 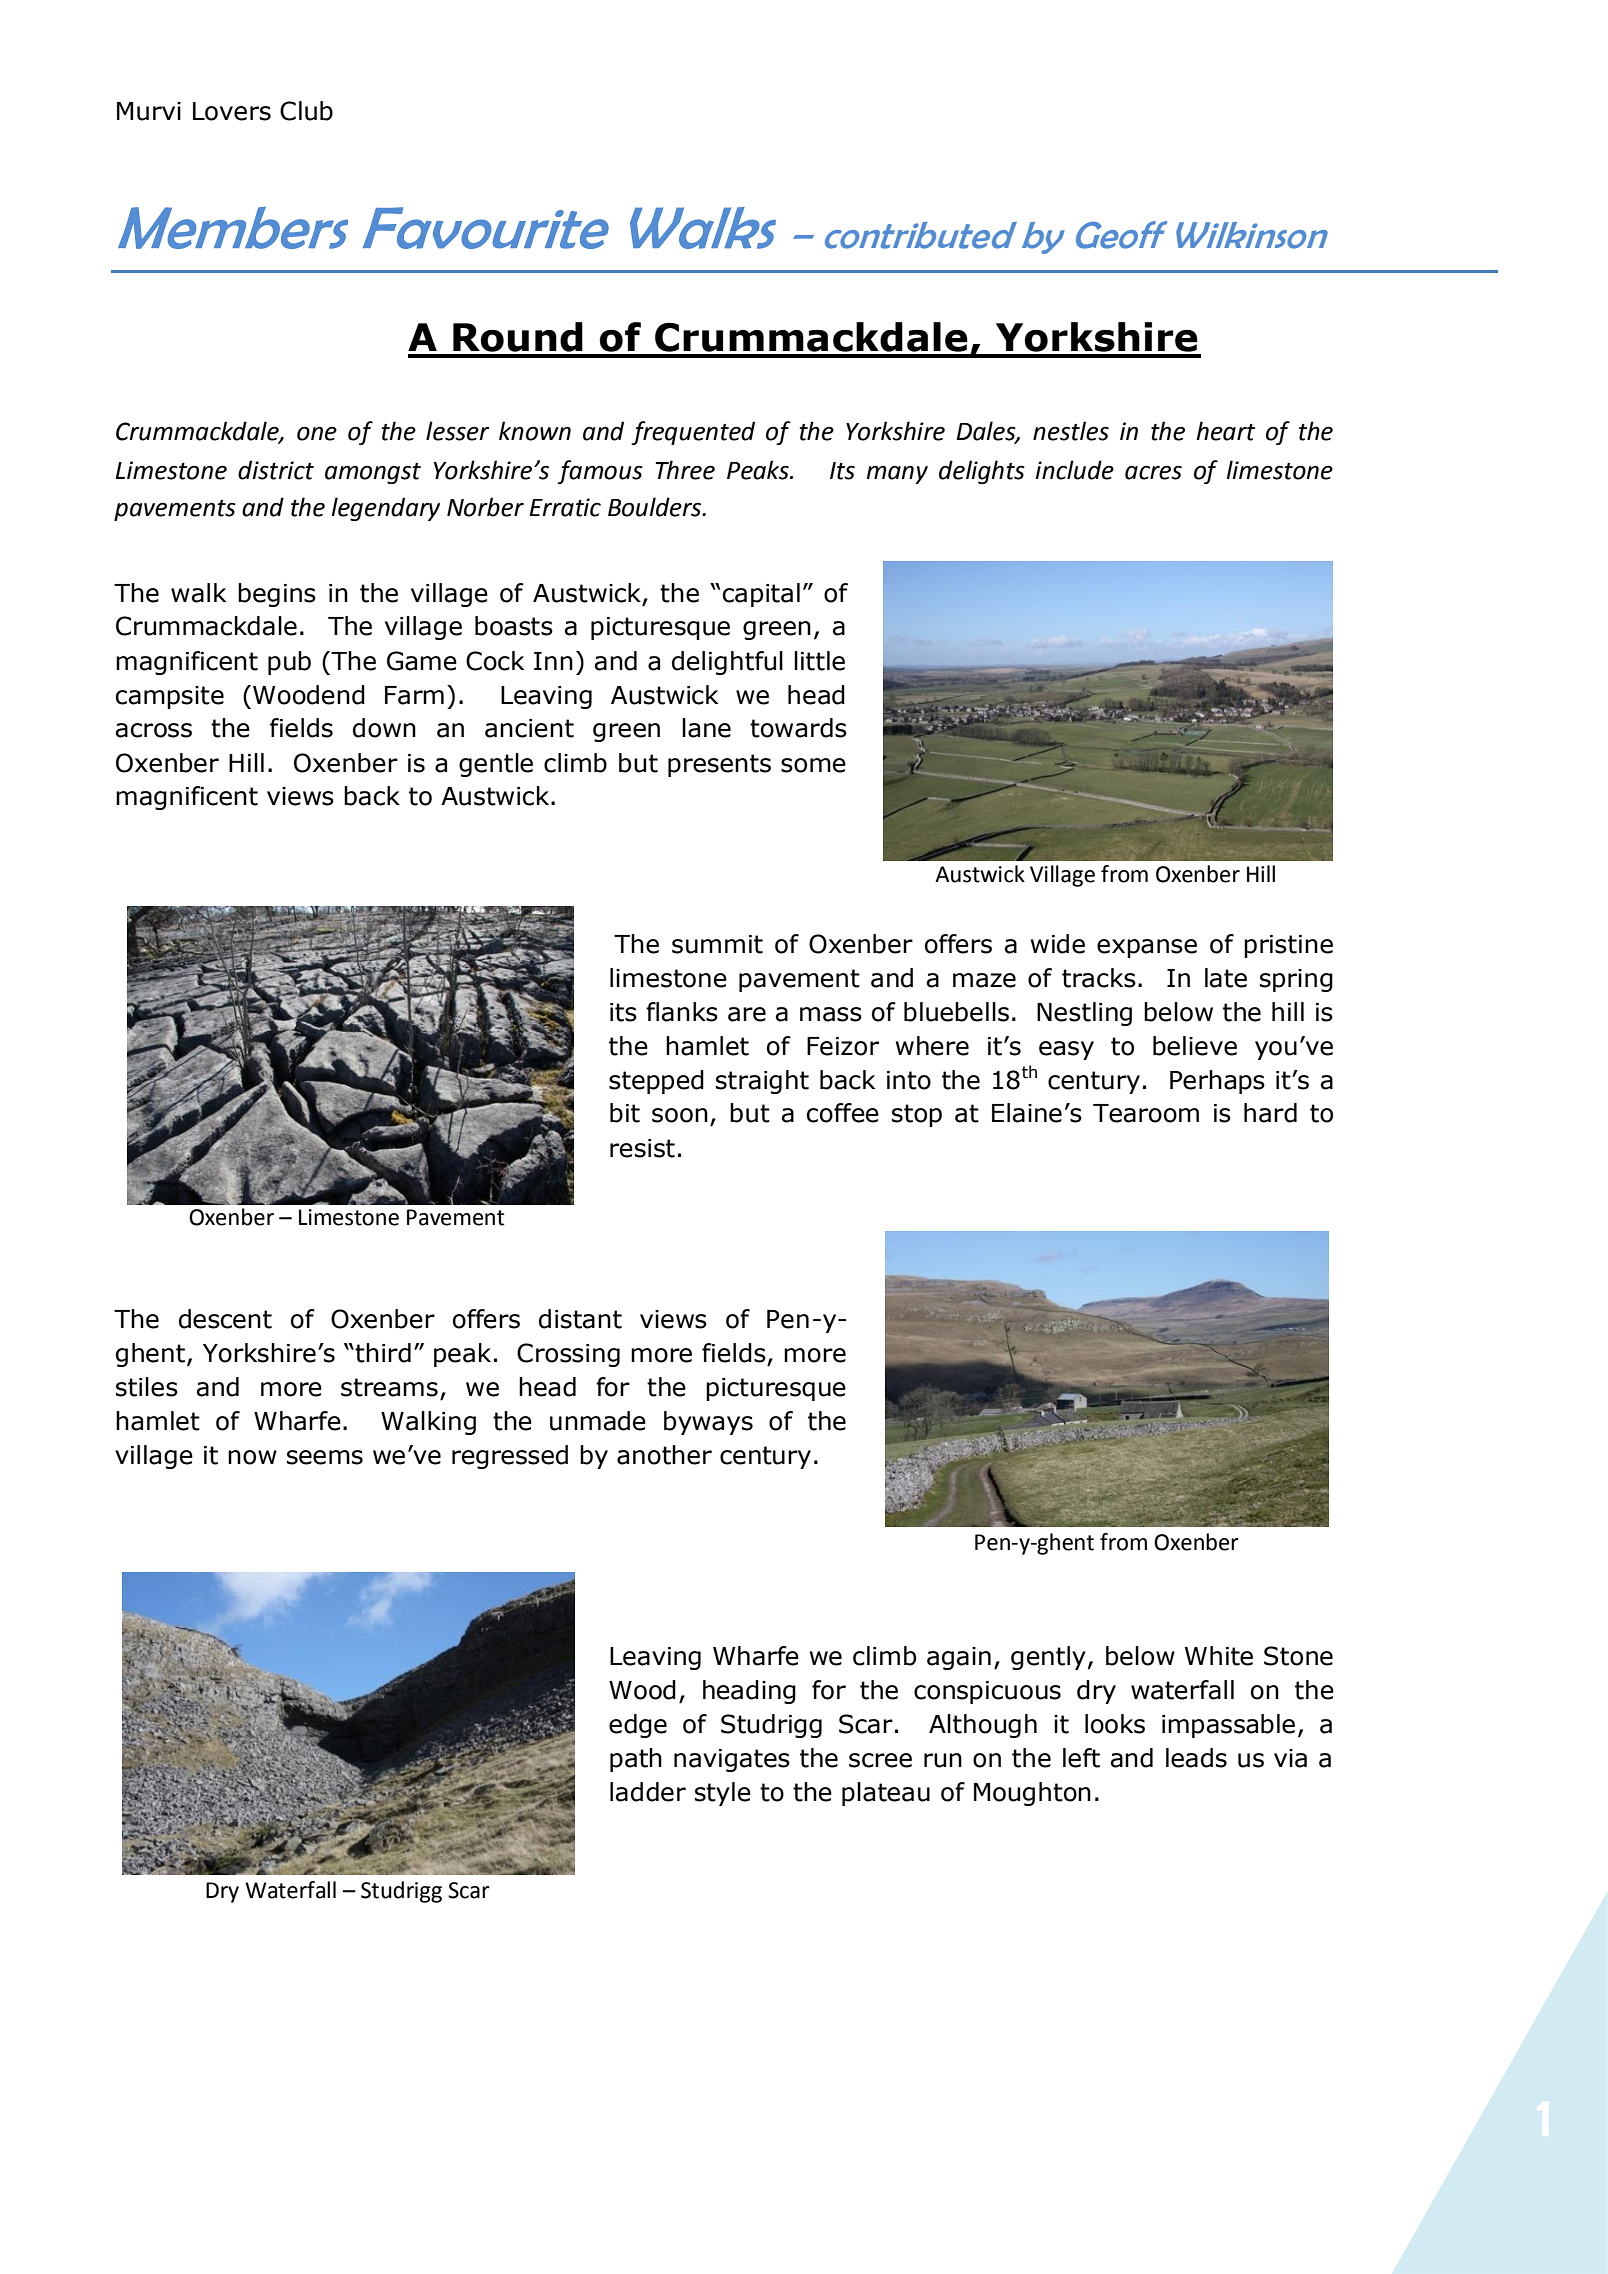 What do you see at coordinates (1147, 948) in the screenshot?
I see `expanse` at bounding box center [1147, 948].
